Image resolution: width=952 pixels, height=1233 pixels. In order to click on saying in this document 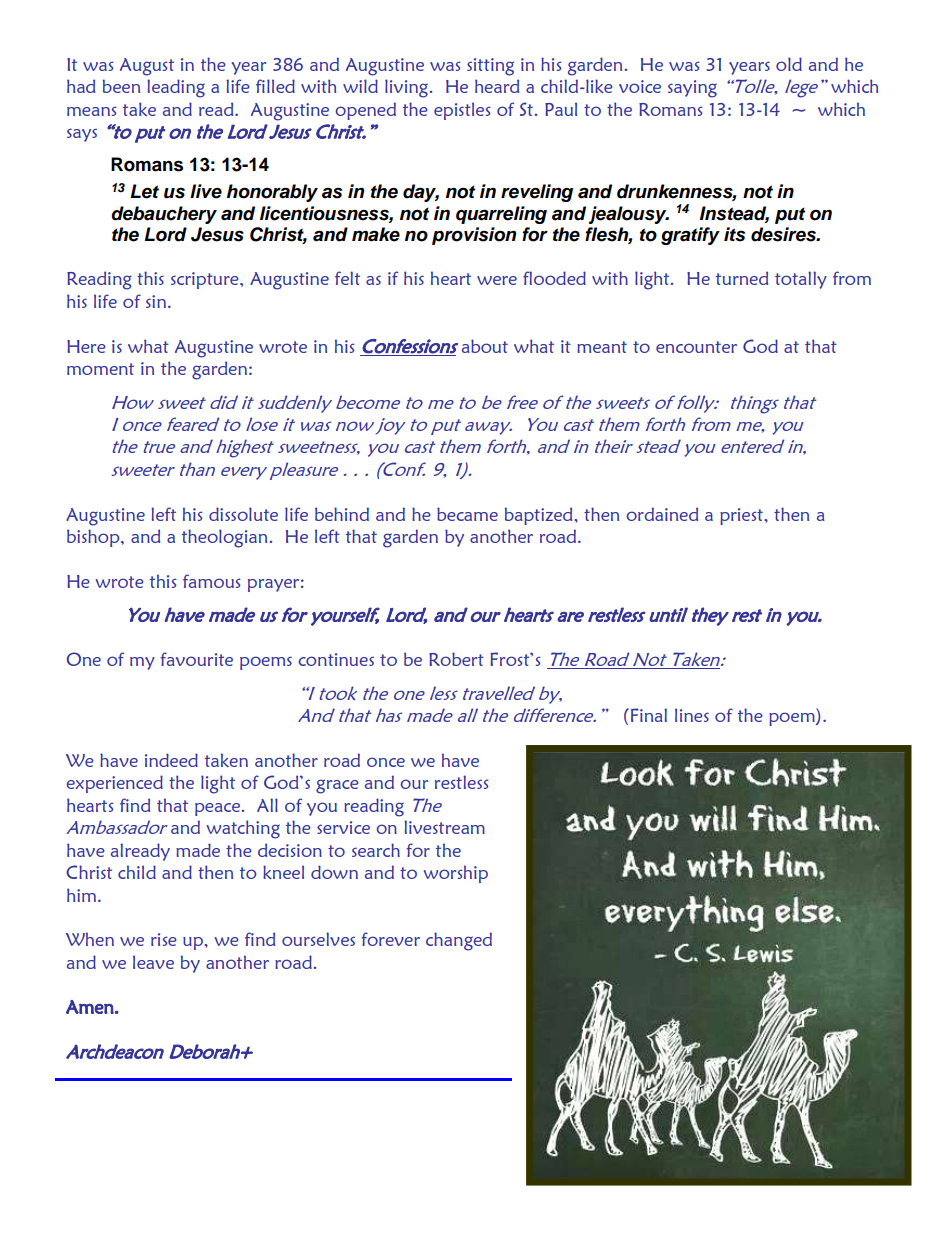, I will do `click(692, 89)`.
